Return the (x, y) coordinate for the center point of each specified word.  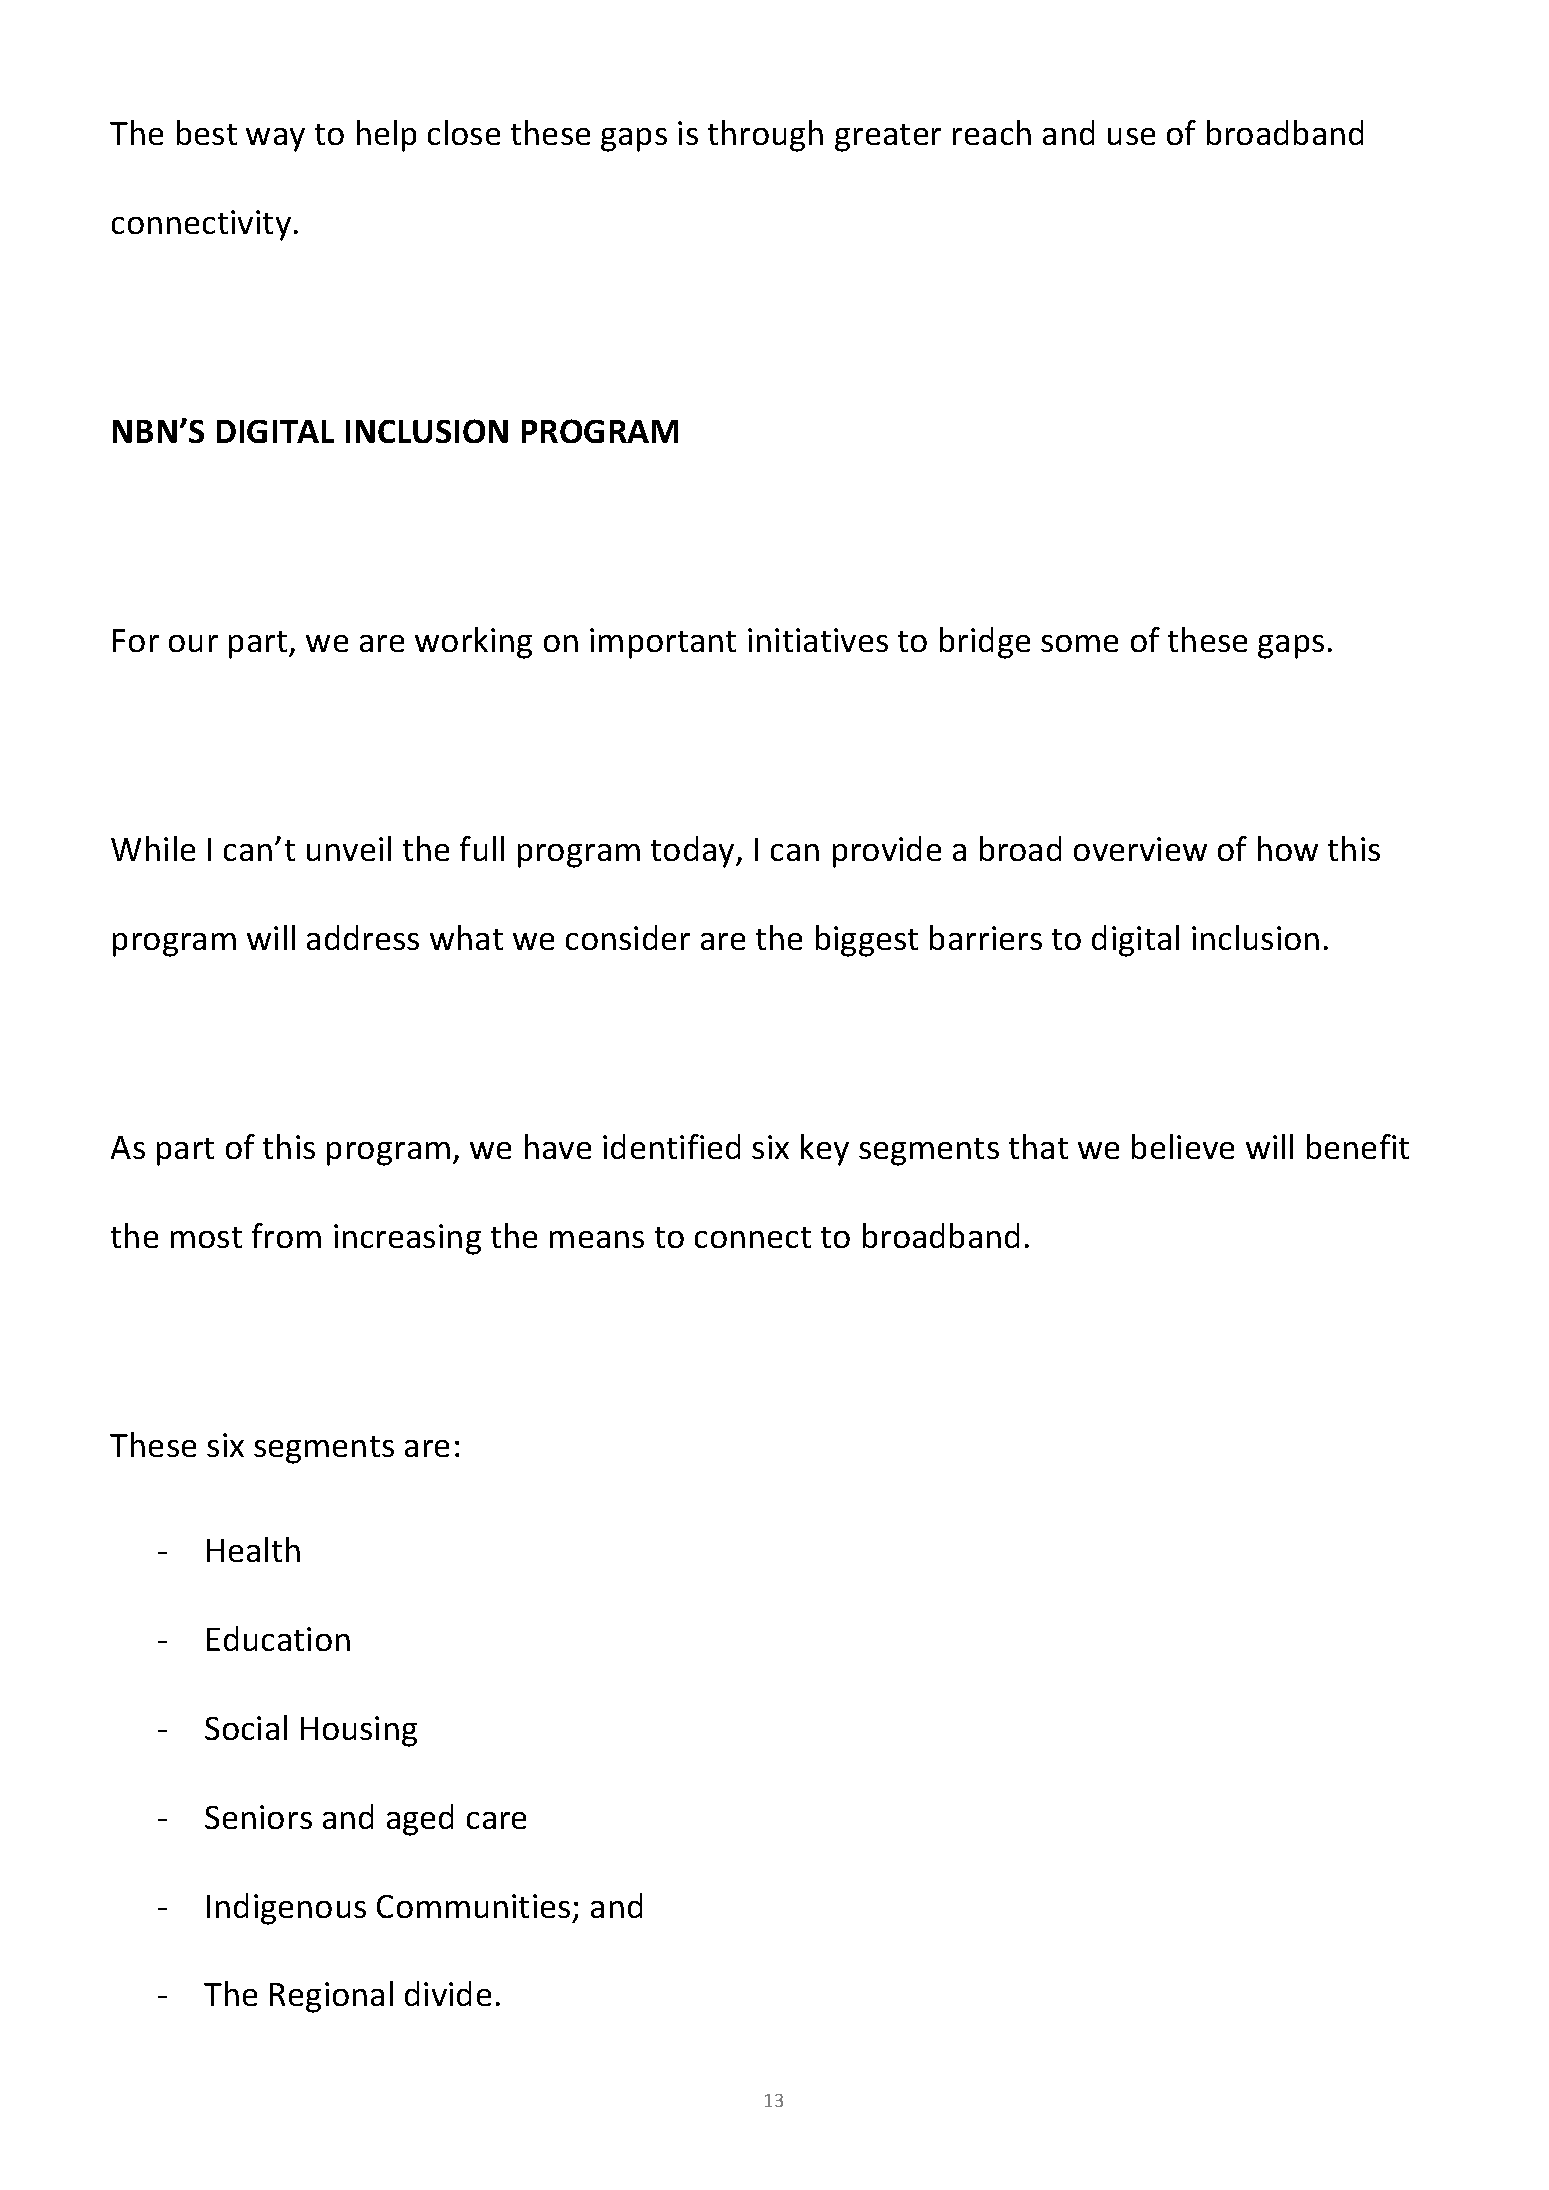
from (286, 1235)
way (275, 140)
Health (253, 1549)
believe (1183, 1146)
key (825, 1150)
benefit (1358, 1146)
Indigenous (286, 1909)
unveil (349, 848)
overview (1140, 849)
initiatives (818, 640)
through (765, 136)
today (694, 852)
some (1079, 643)
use (1131, 136)
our (193, 643)
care (496, 1820)
